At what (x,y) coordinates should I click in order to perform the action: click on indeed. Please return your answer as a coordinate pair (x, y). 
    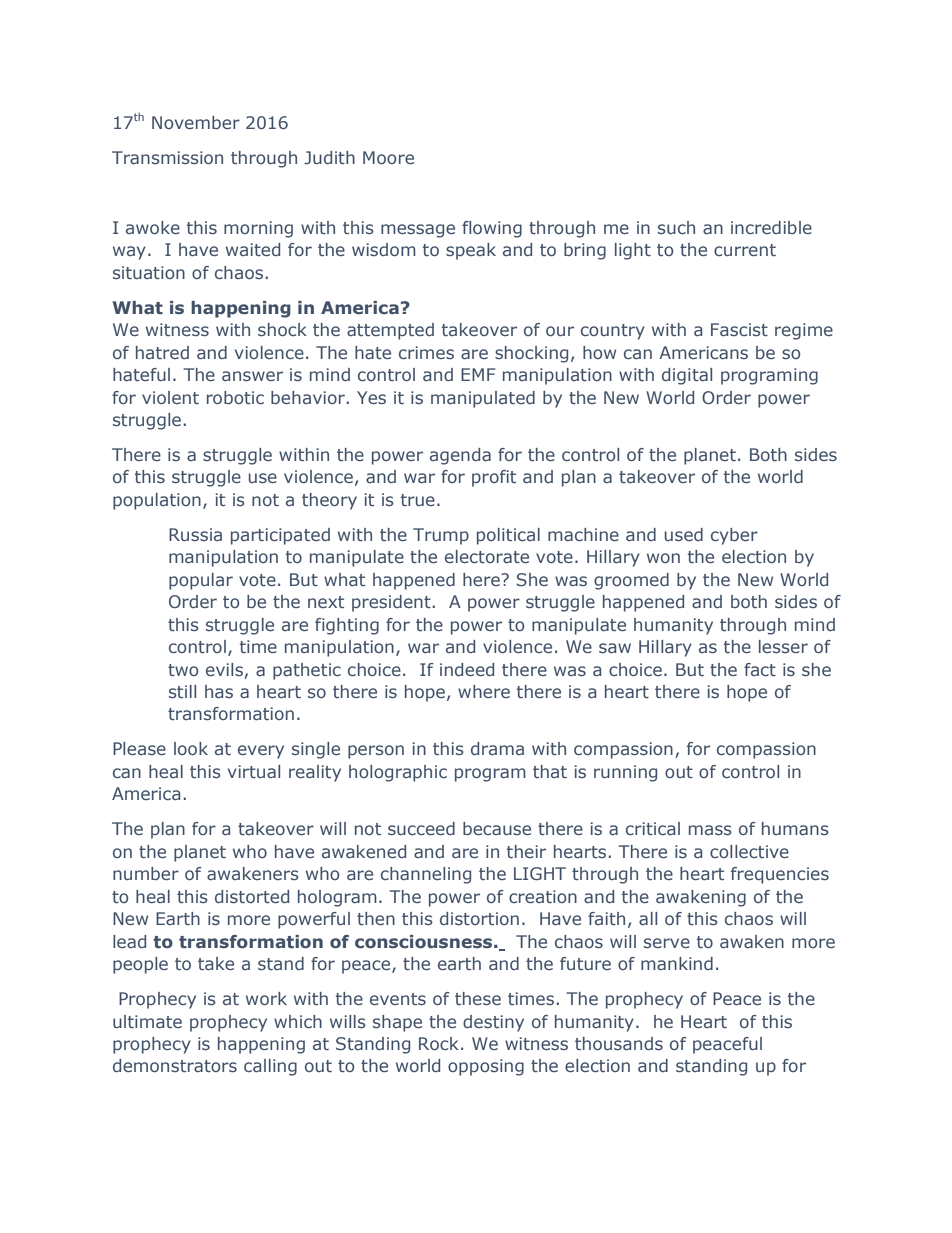
    Looking at the image, I should click on (467, 669).
